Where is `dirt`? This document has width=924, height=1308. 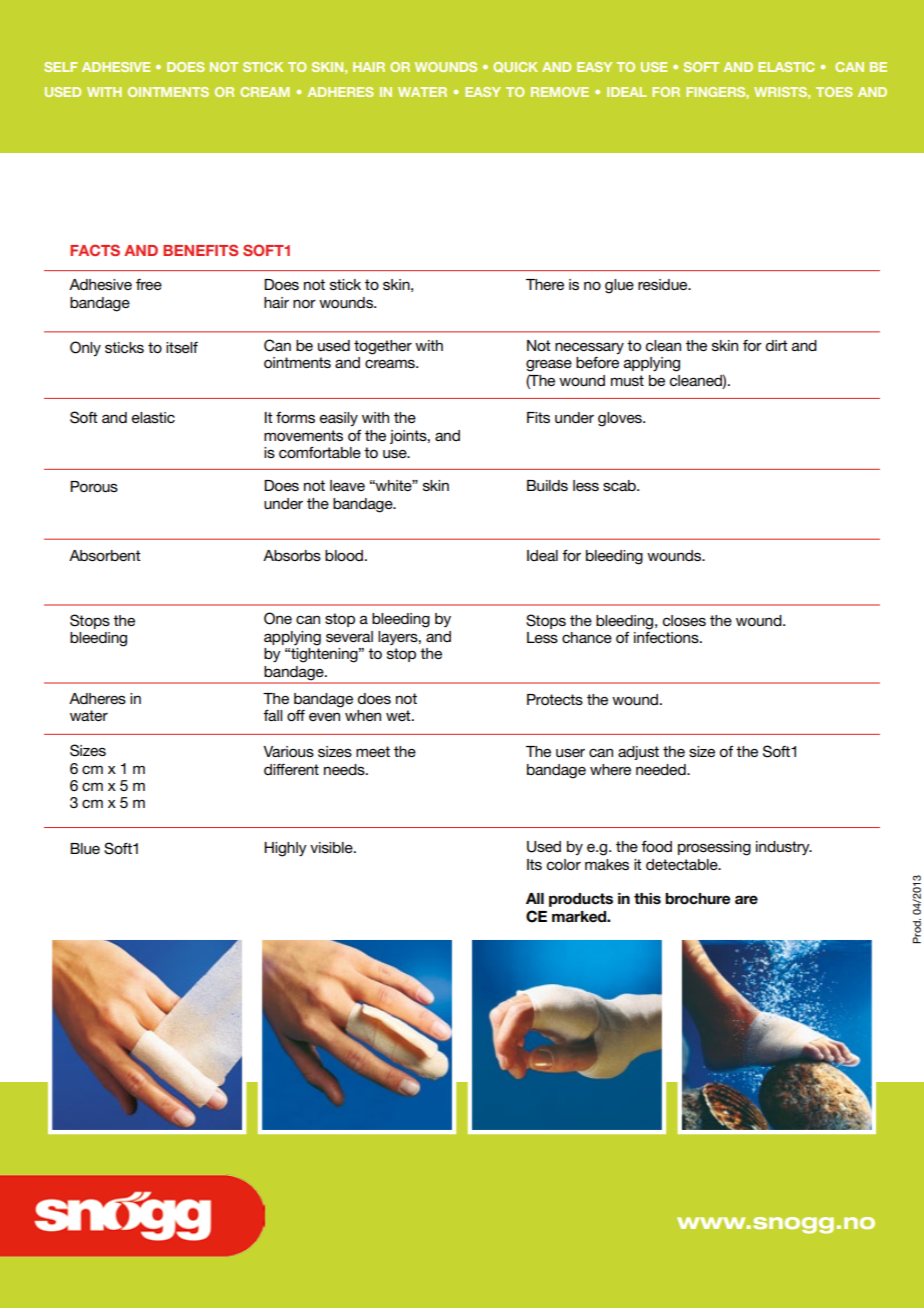 dirt is located at coordinates (777, 345).
